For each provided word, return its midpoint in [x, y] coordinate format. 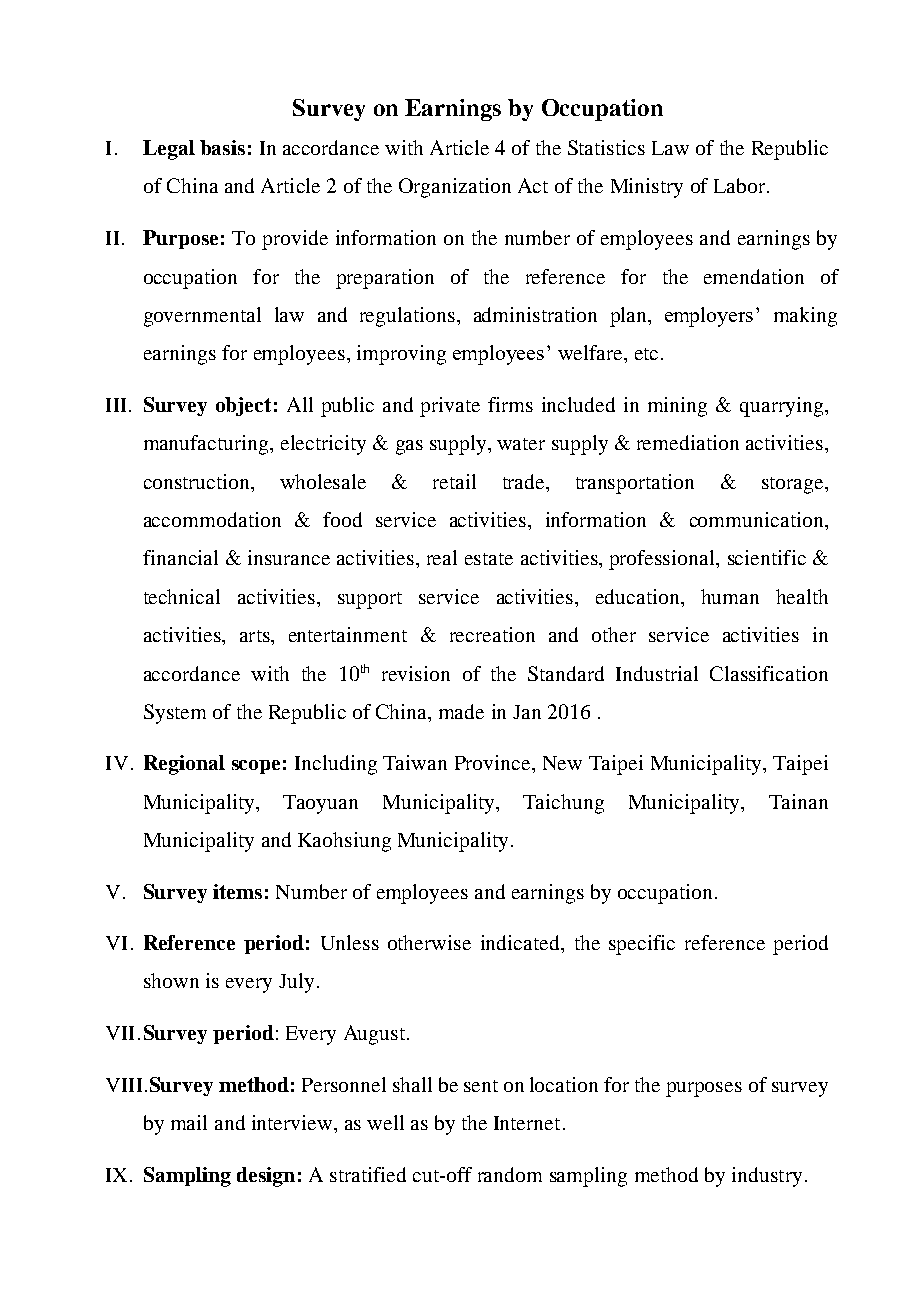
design [266, 1177]
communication [758, 519]
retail [454, 481]
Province [494, 762]
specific [642, 945]
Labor [741, 185]
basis [222, 147]
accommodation [212, 519]
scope [256, 767]
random [510, 1174]
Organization [455, 188]
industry [767, 1177]
